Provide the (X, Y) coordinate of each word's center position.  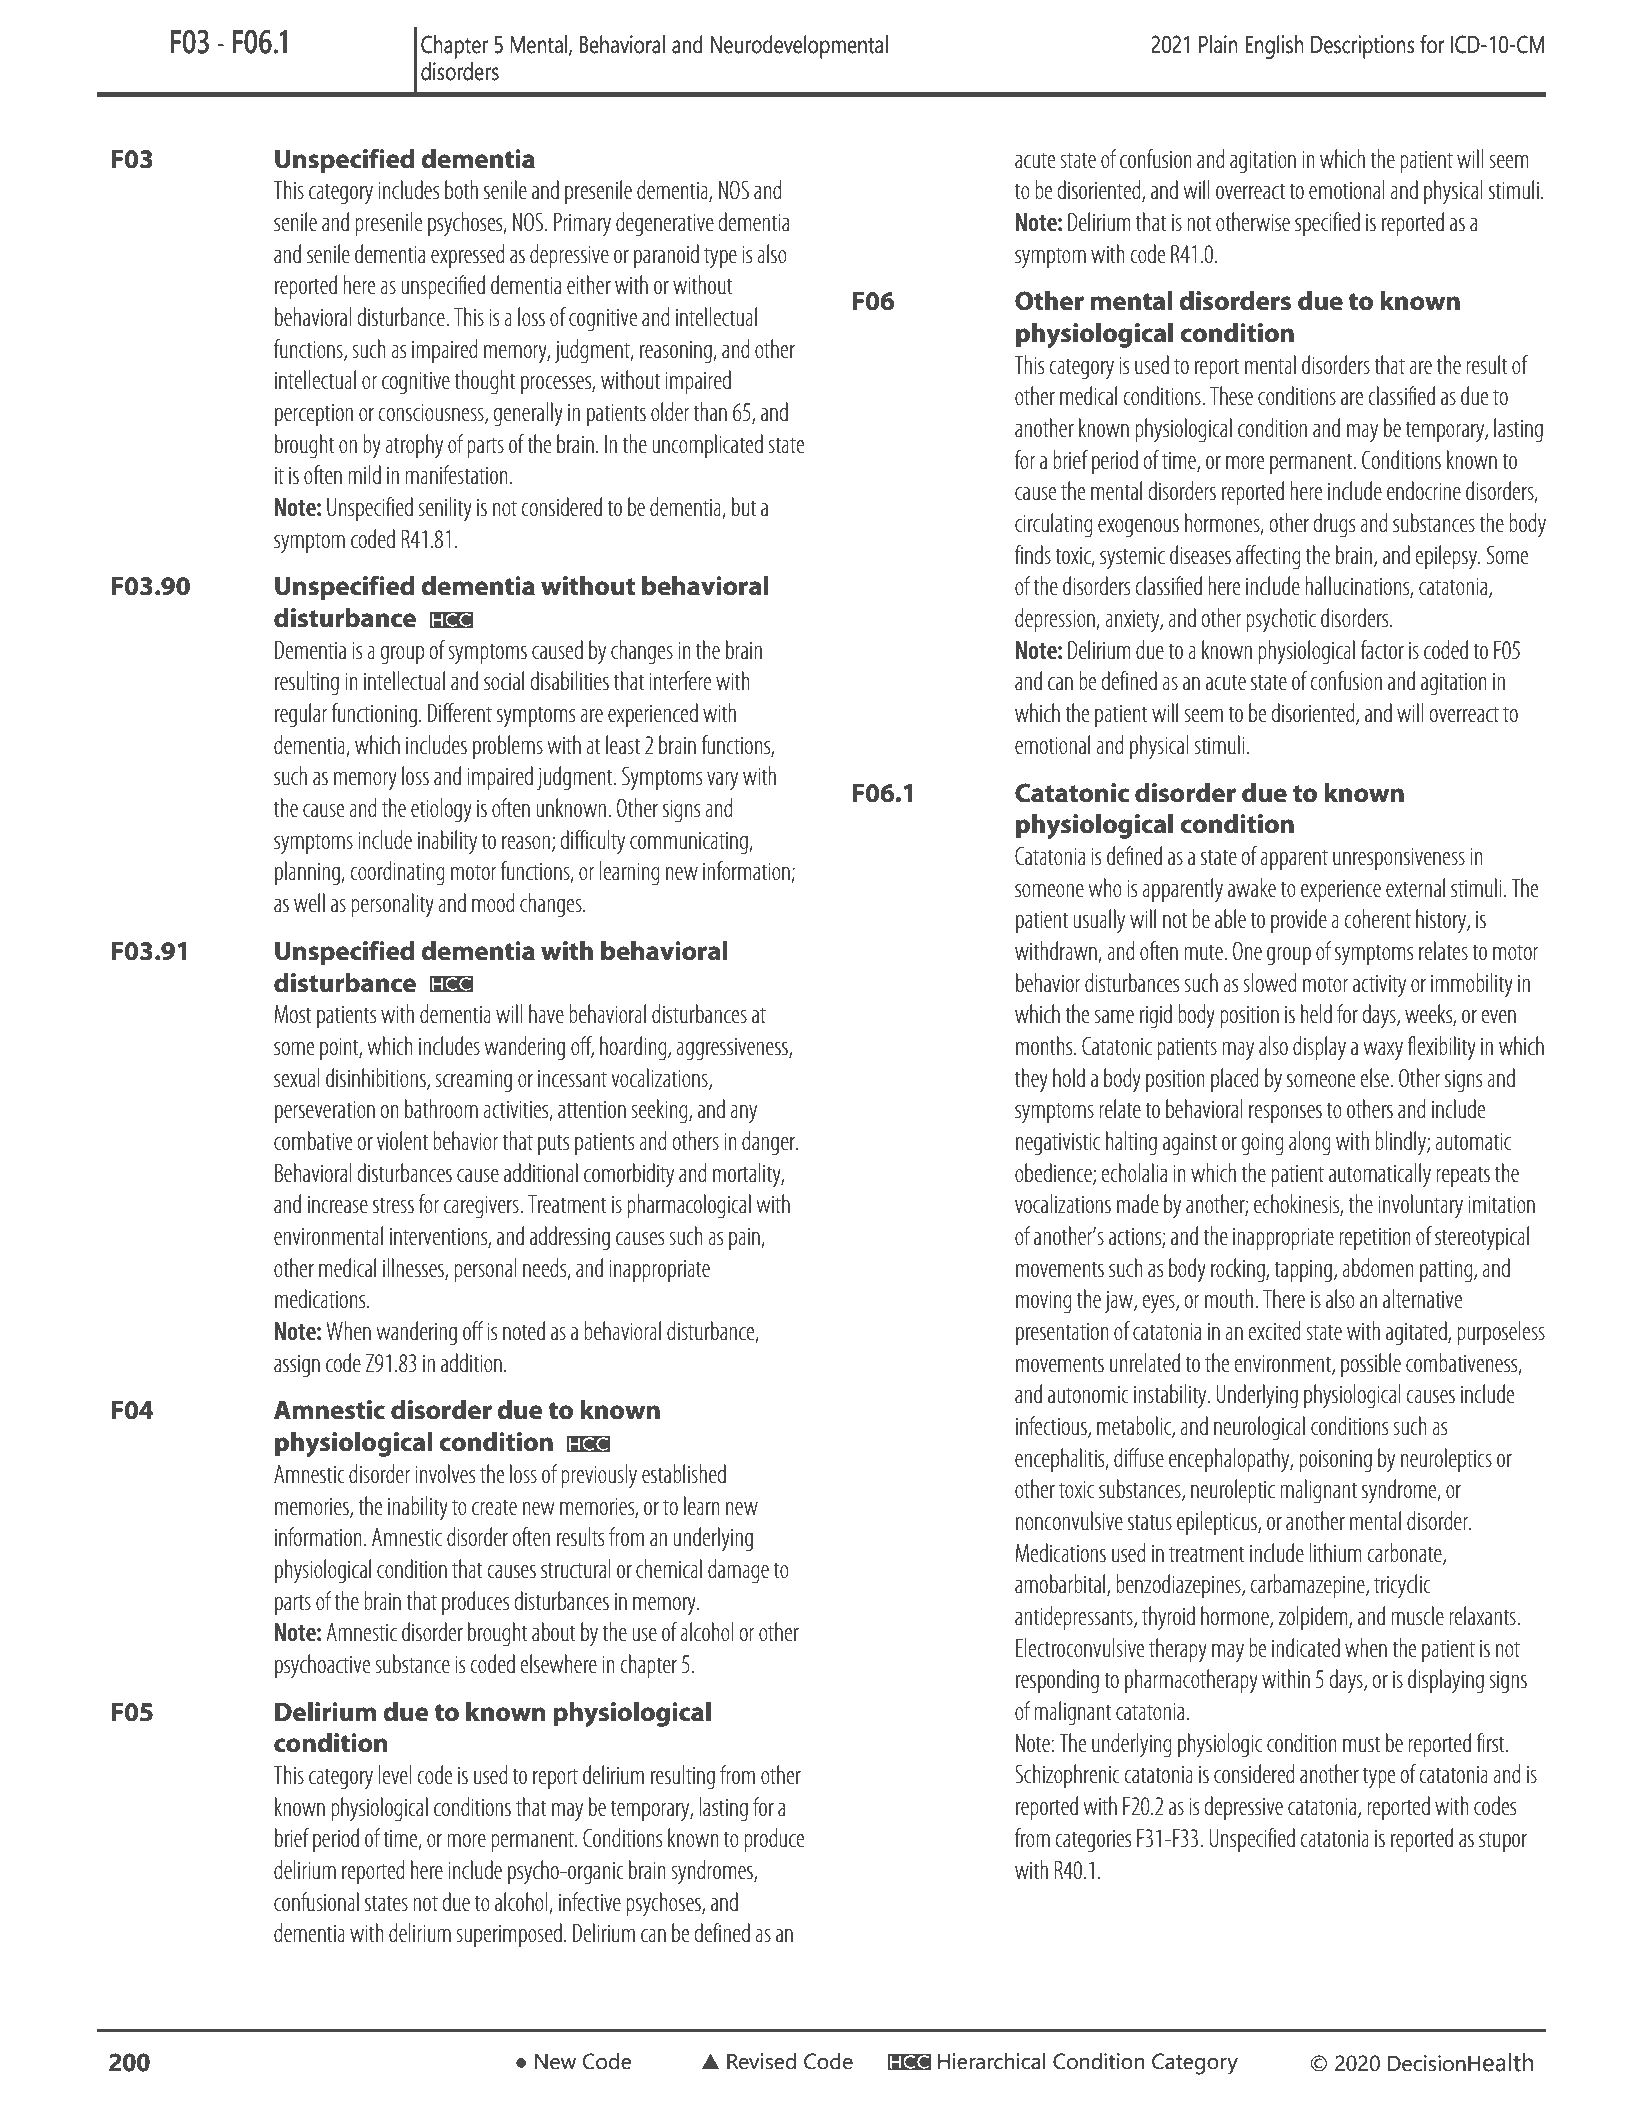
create (494, 1507)
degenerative (665, 224)
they (1031, 1080)
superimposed (509, 1935)
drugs (1334, 525)
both (461, 189)
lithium (1335, 1552)
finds (1033, 554)
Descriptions (1362, 47)
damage (738, 1571)
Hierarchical (991, 2061)
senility (445, 509)
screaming (473, 1081)
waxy (1383, 1051)
